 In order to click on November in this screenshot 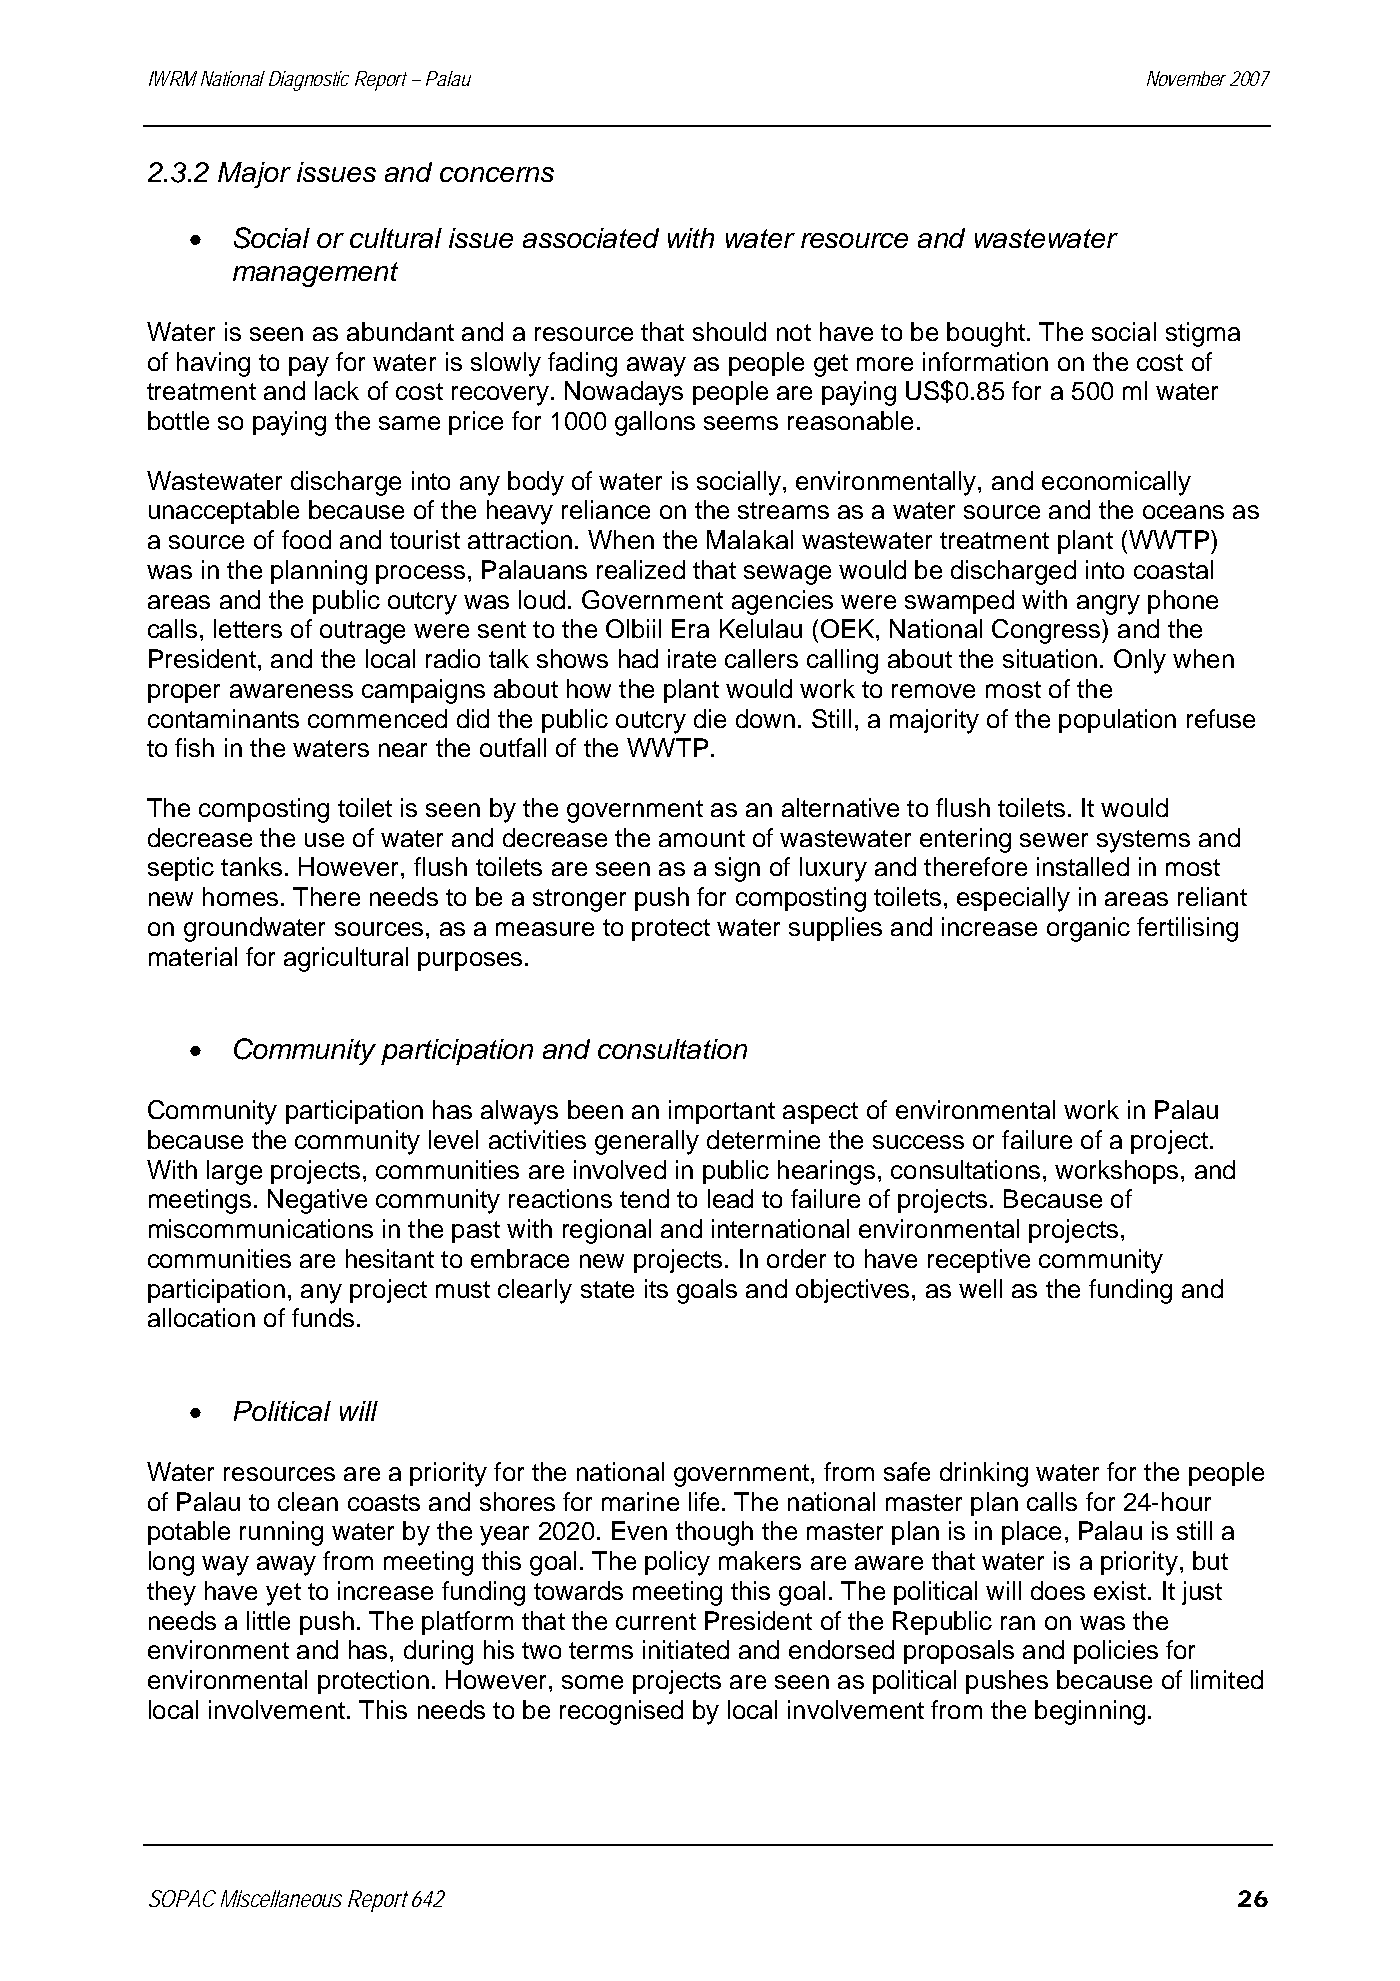, I will do `click(1186, 78)`.
